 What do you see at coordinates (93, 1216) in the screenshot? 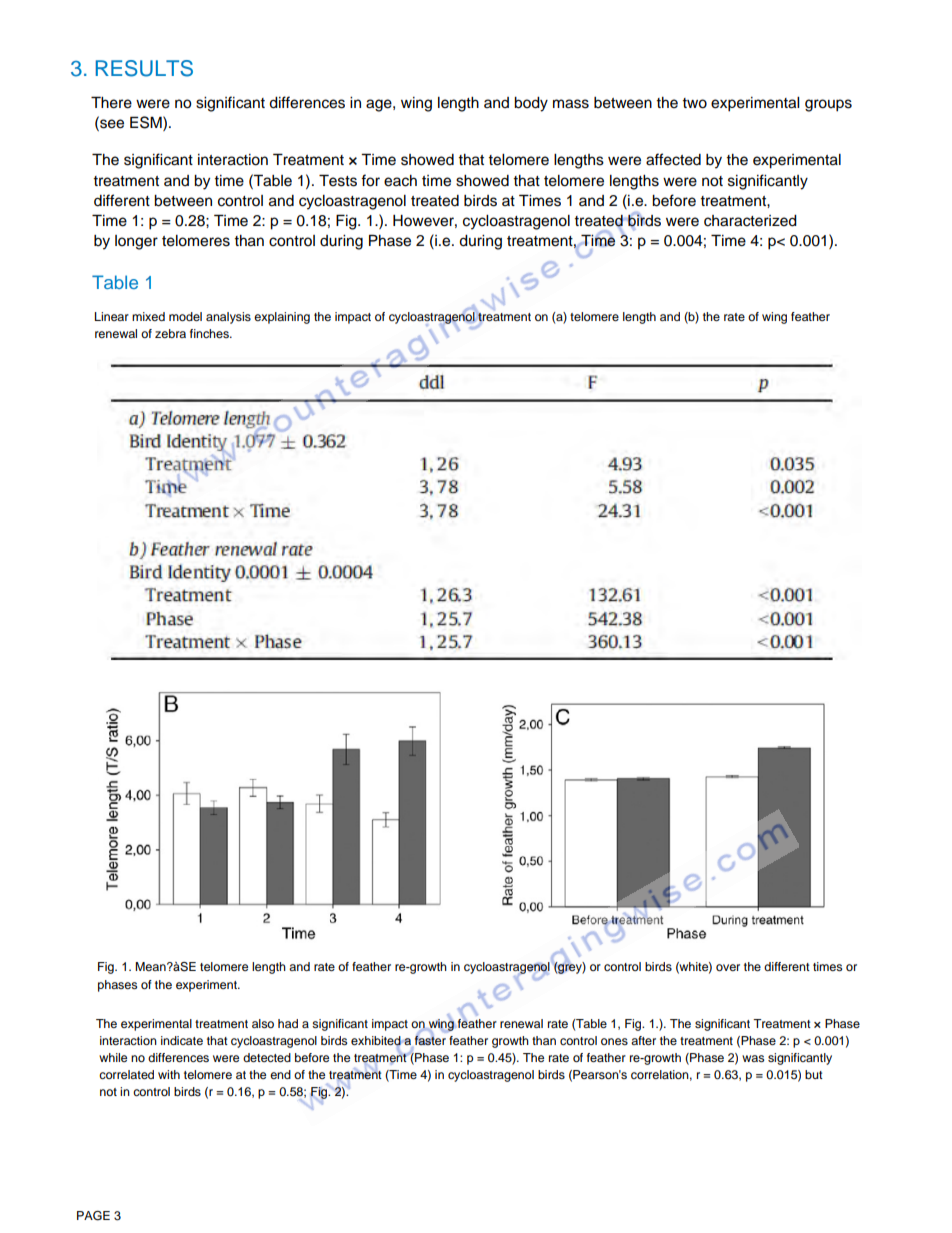
I see `PAGE` at bounding box center [93, 1216].
